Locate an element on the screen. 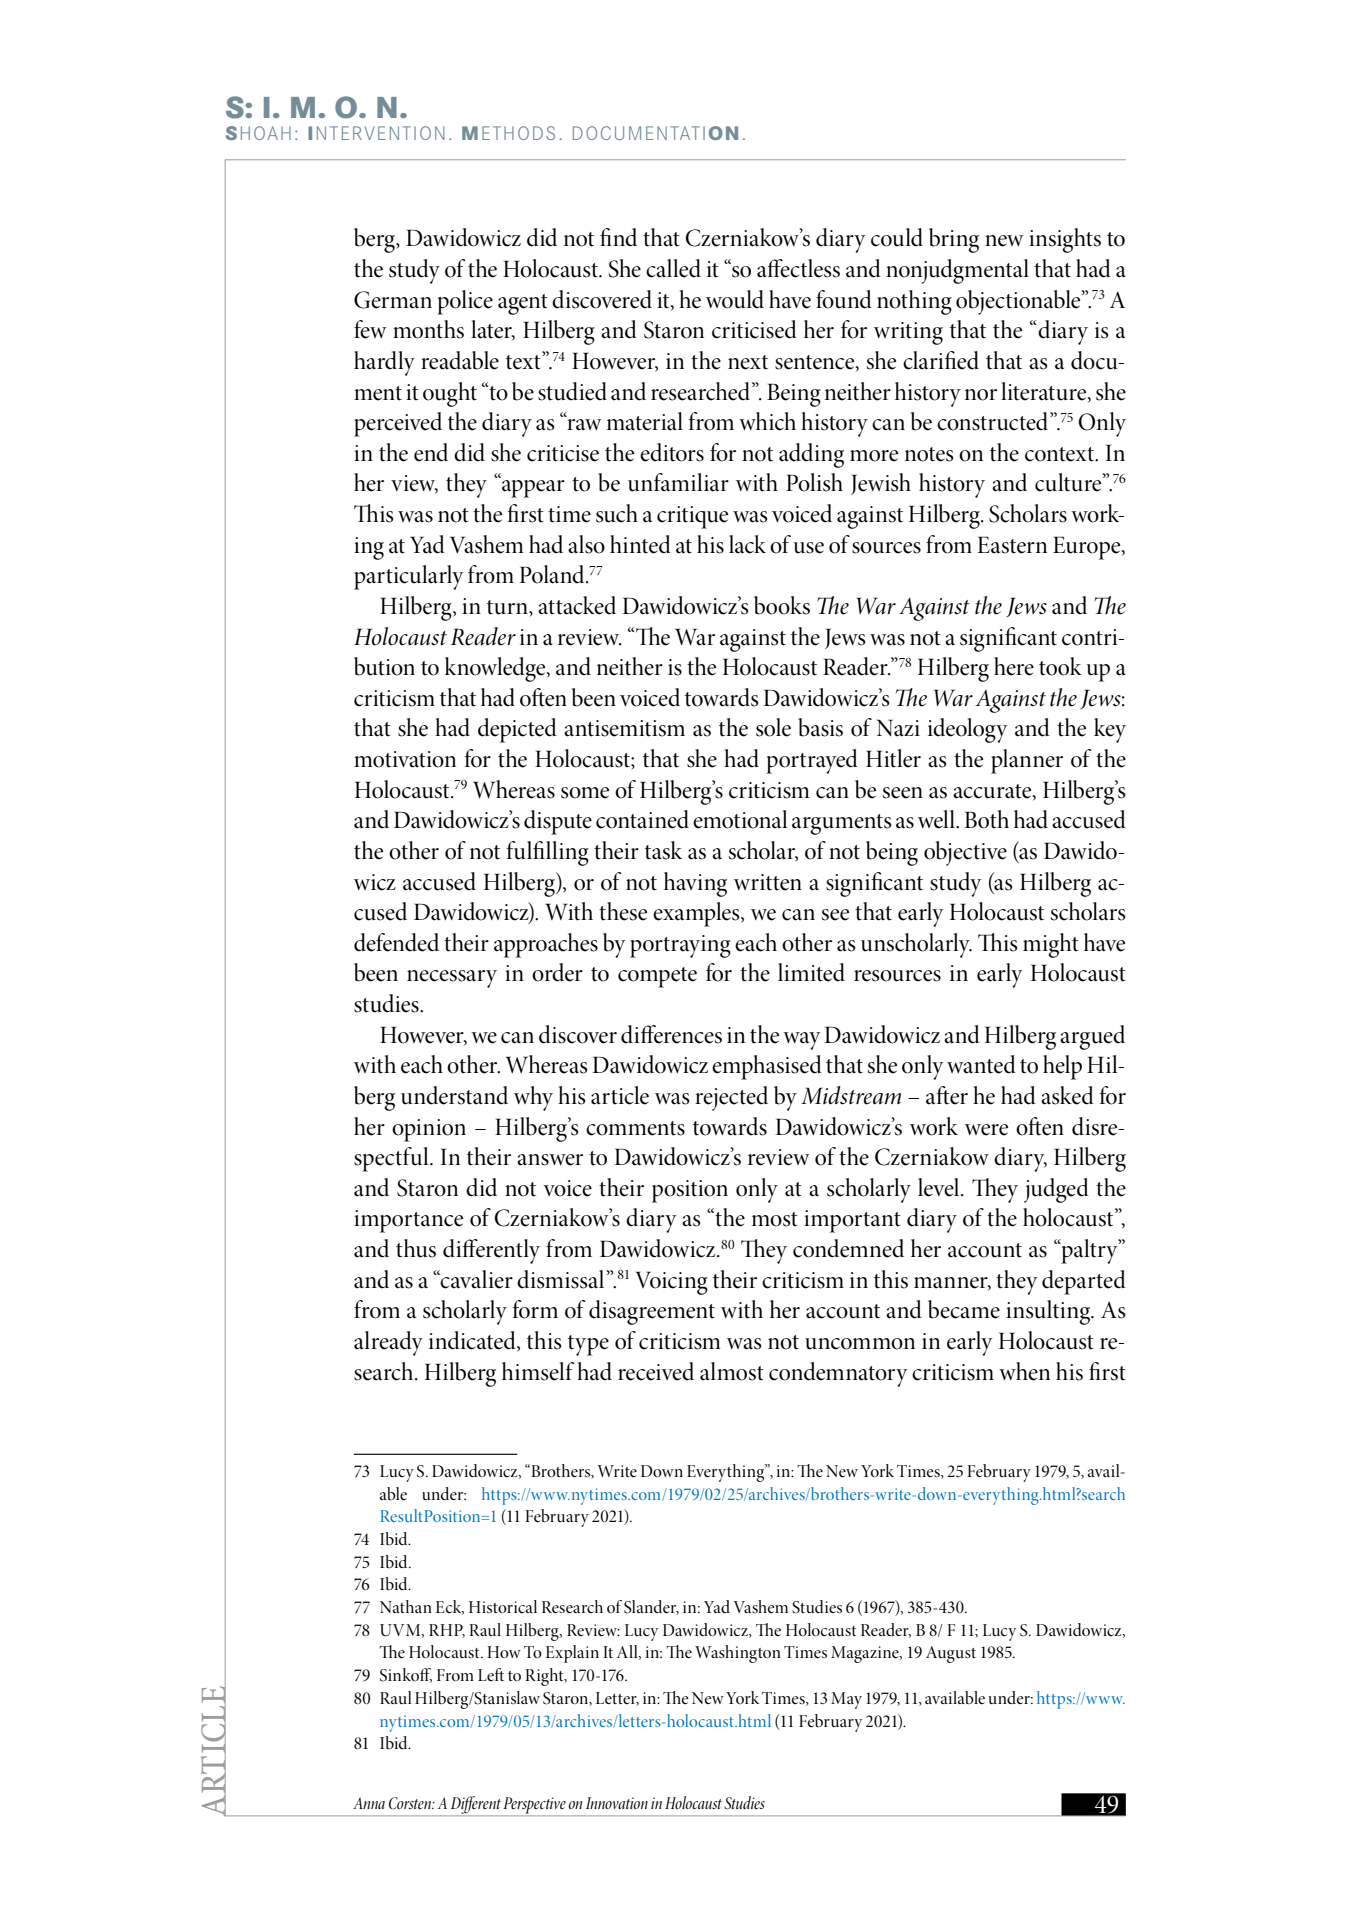 The width and height of the screenshot is (1351, 1910). motivation is located at coordinates (405, 759).
